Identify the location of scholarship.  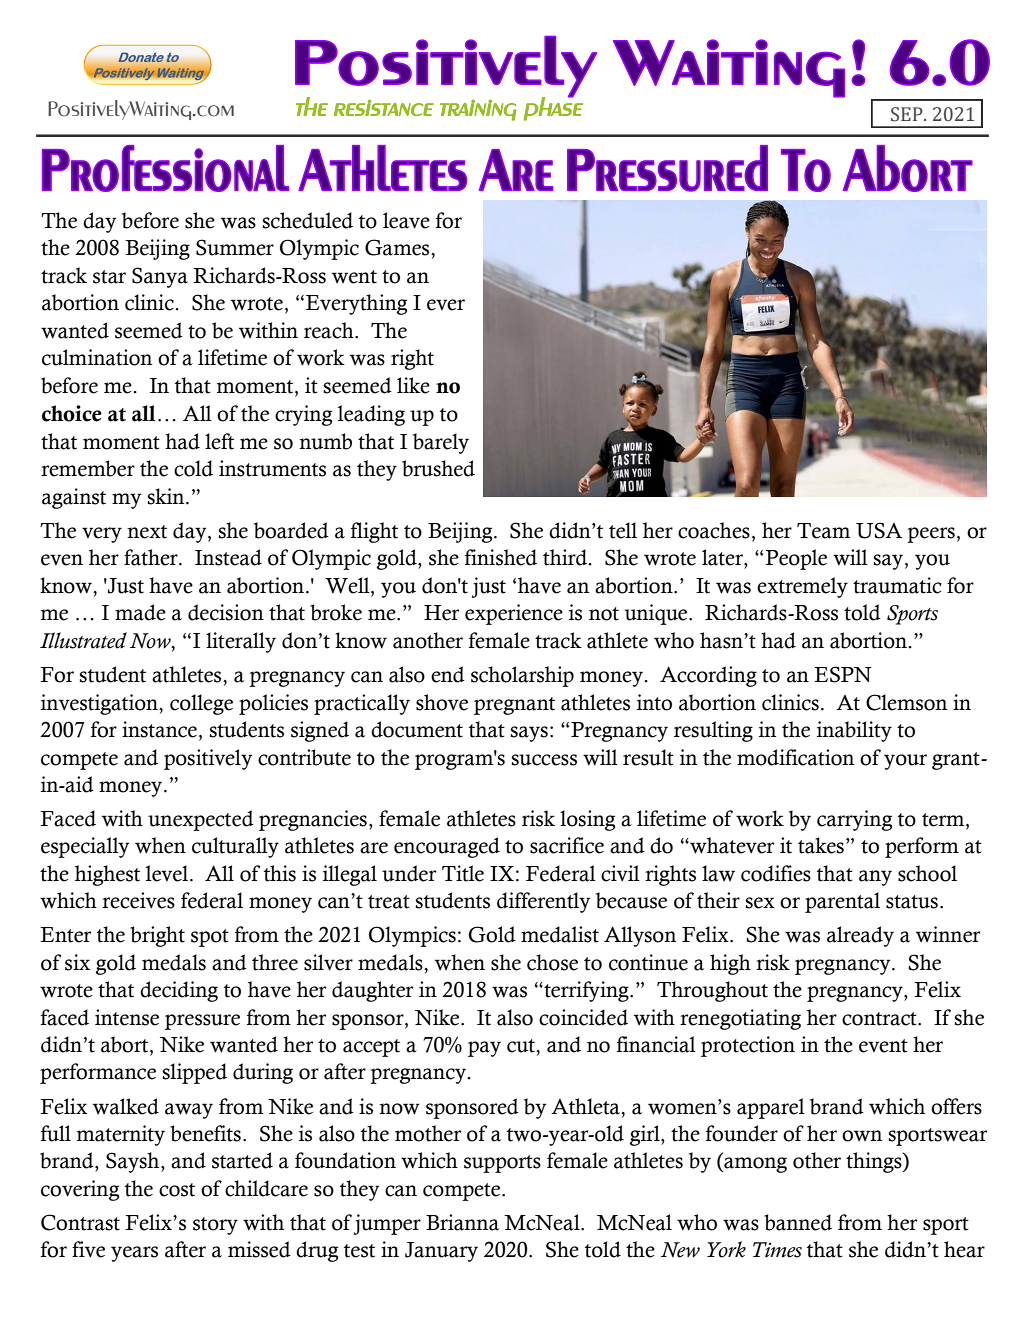
(522, 676).
